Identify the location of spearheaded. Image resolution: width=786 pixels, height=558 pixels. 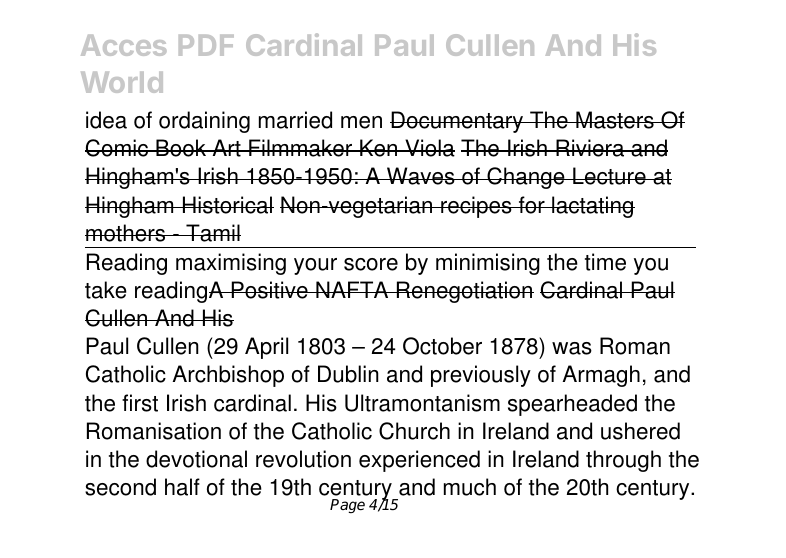
(572, 405).
